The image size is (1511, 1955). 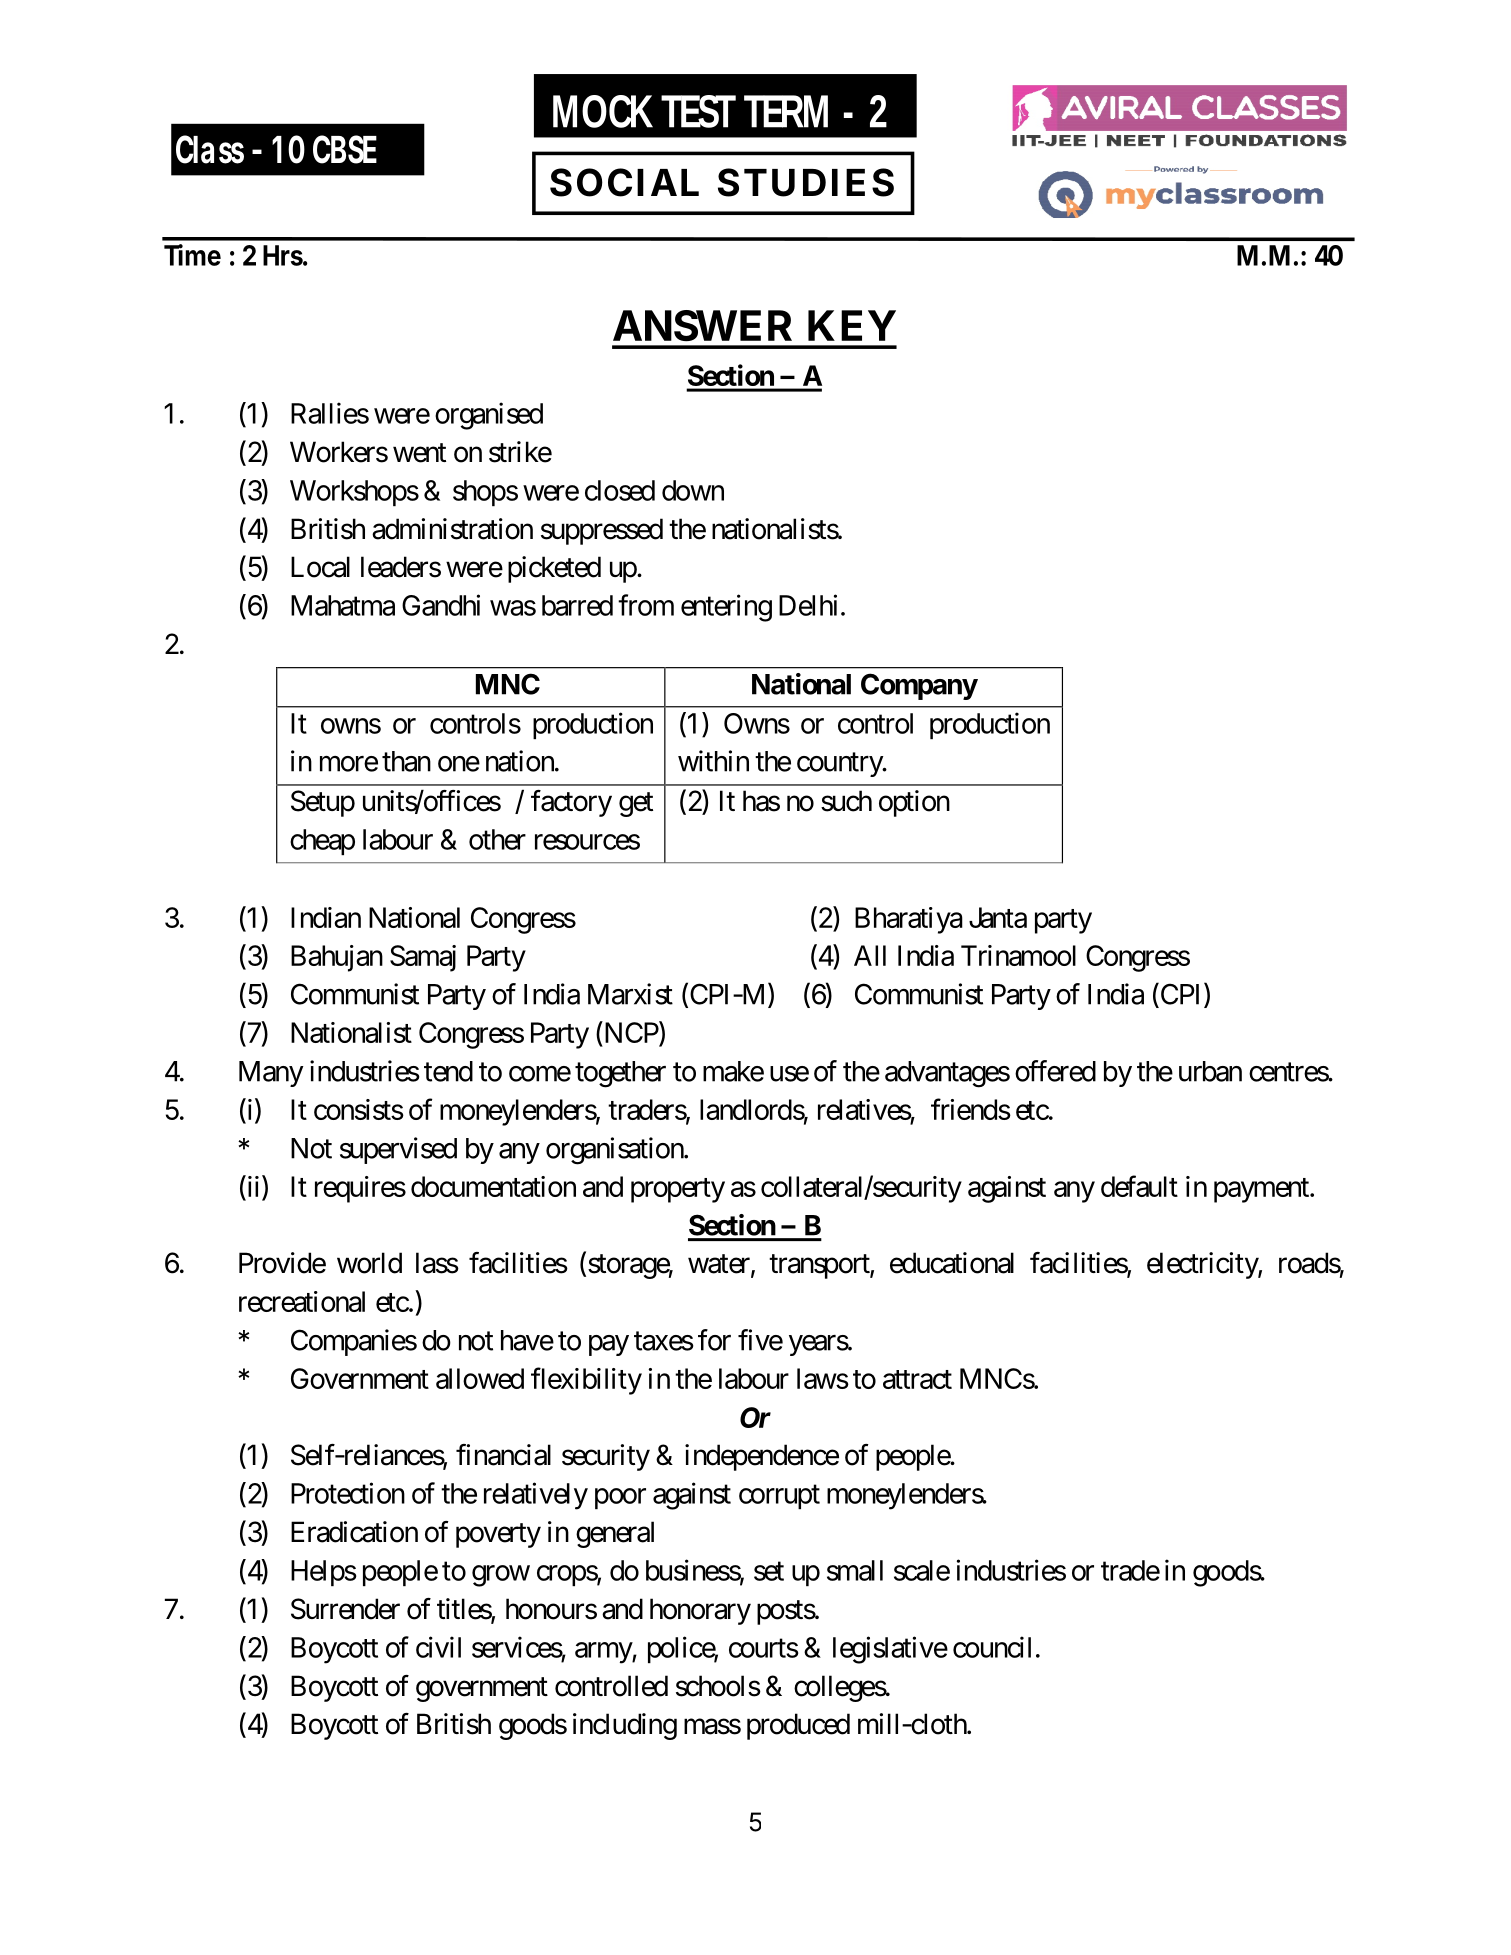 I want to click on Janta, so click(x=998, y=917).
